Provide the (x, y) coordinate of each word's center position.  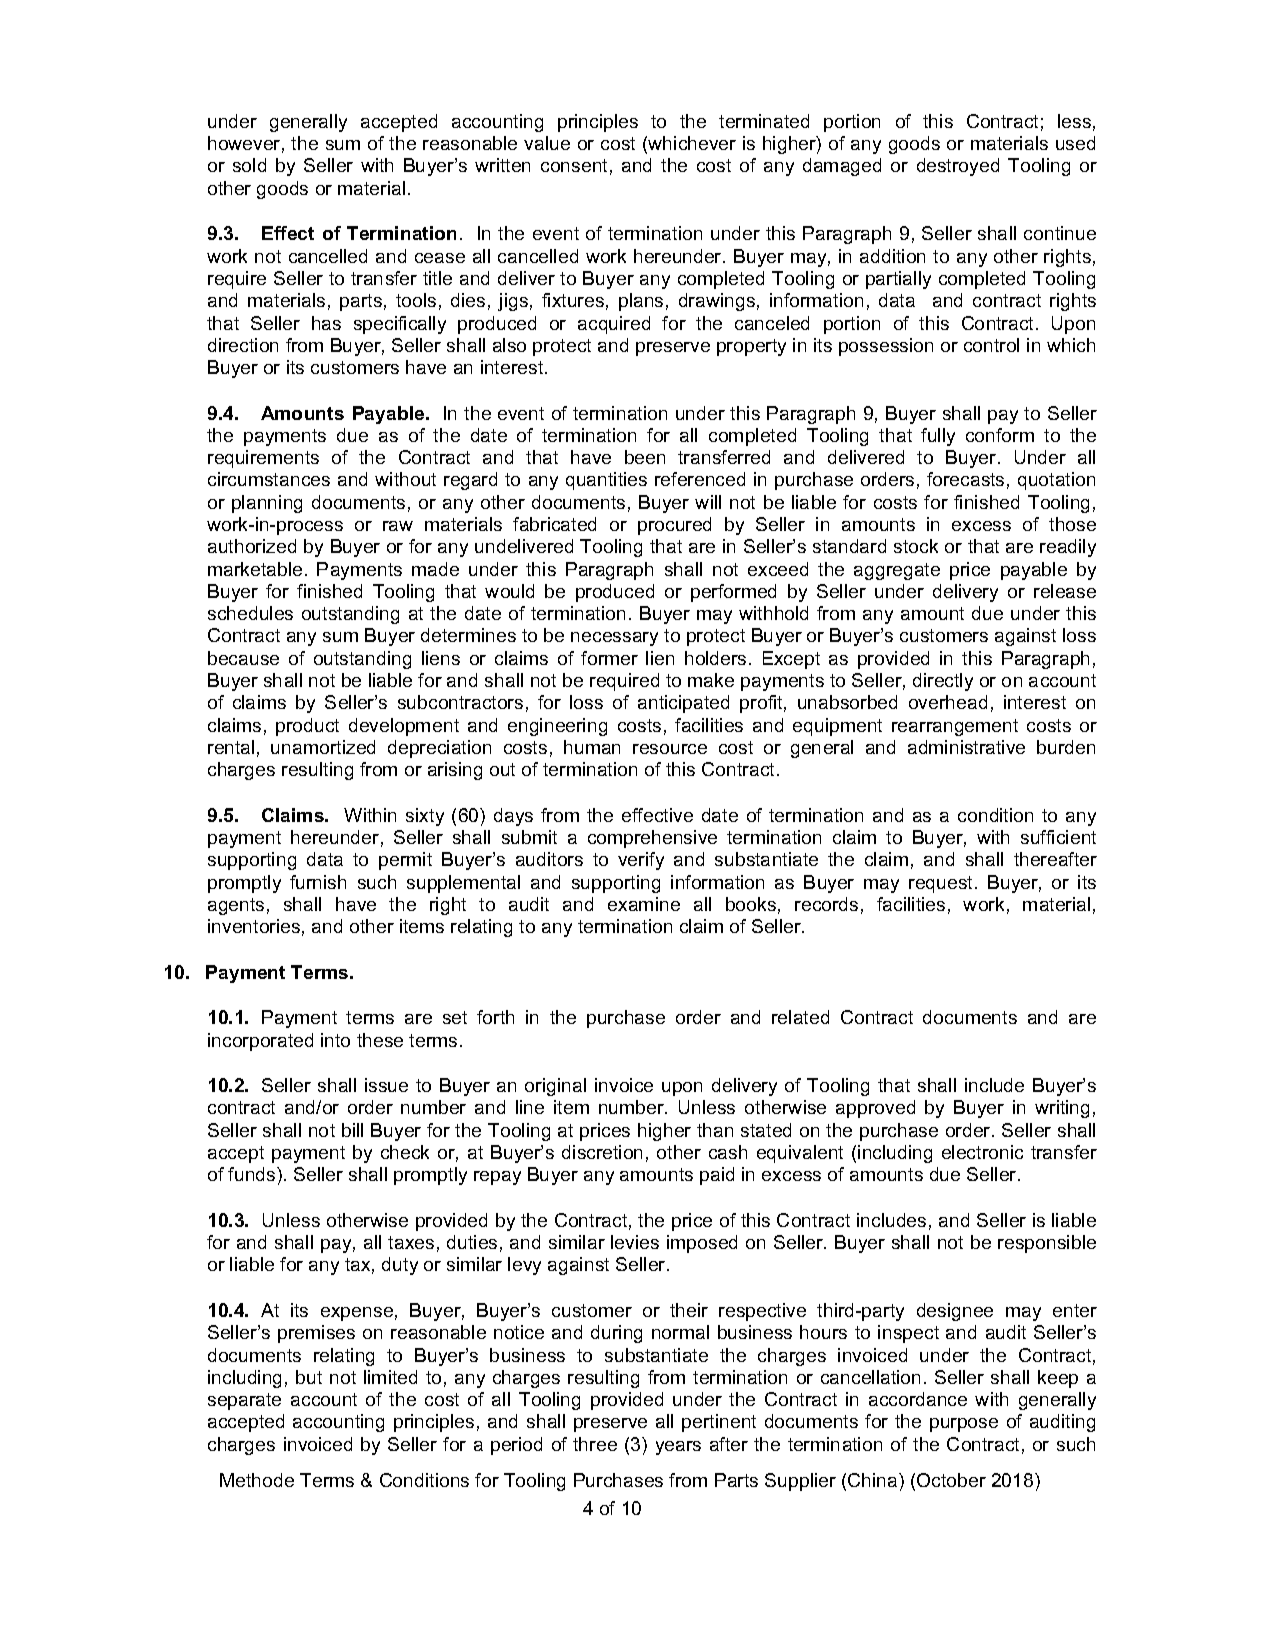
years (678, 1448)
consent (574, 165)
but (309, 1377)
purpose (964, 1425)
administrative (966, 747)
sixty (425, 817)
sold (249, 165)
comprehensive (652, 839)
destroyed (958, 167)
